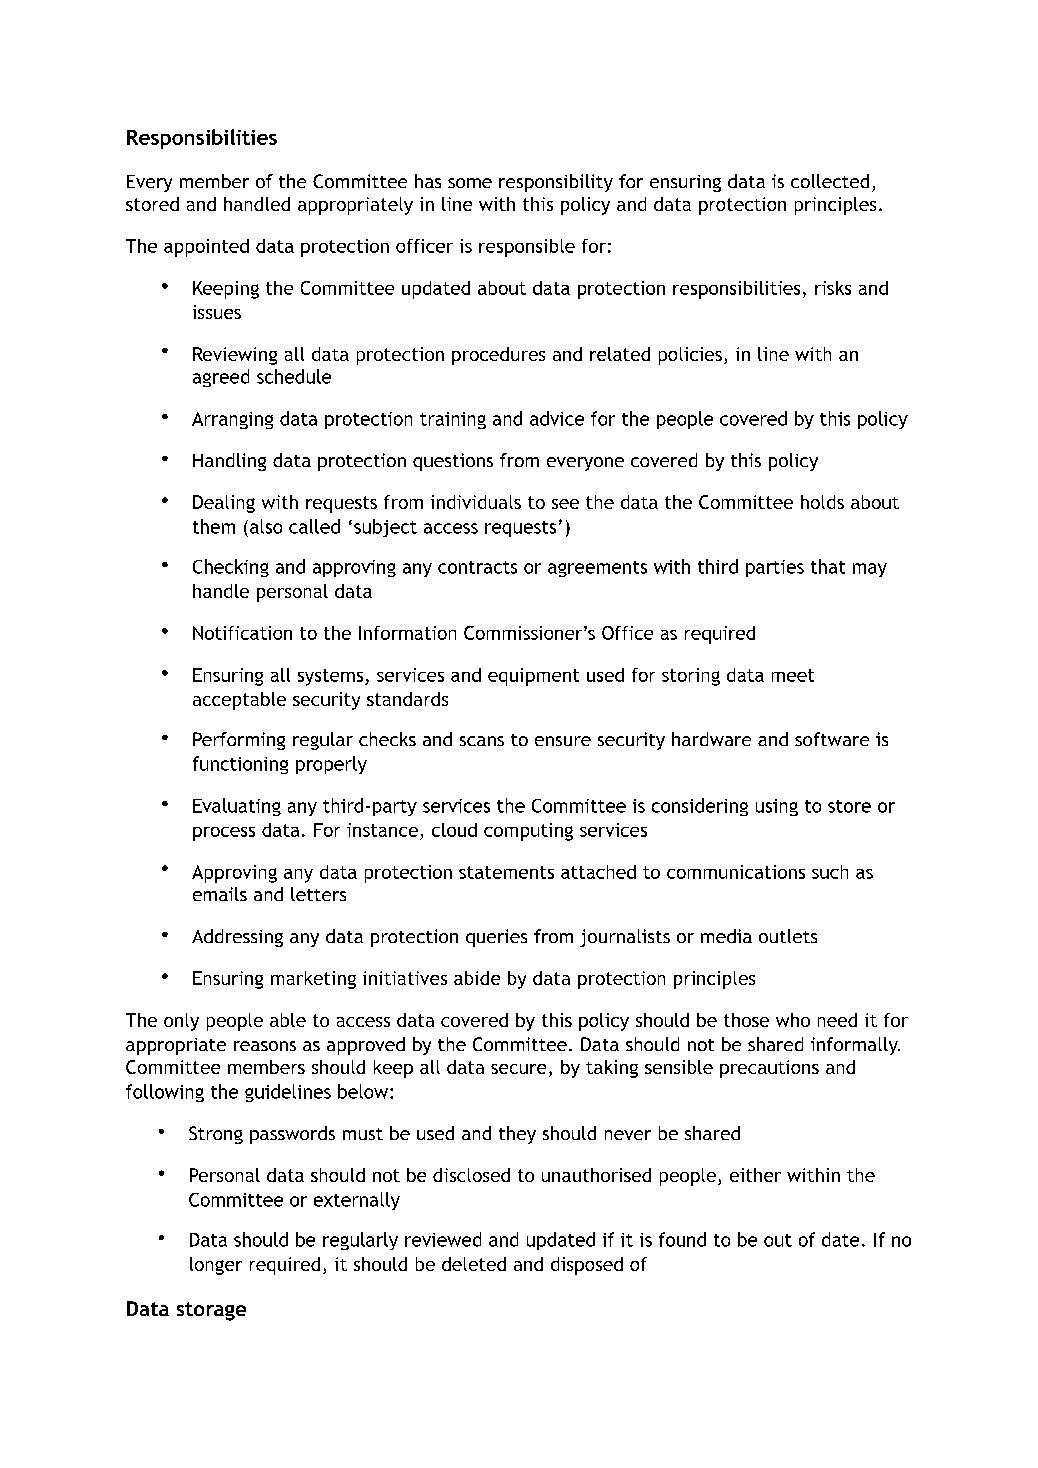 This screenshot has width=1038, height=1468. What do you see at coordinates (830, 181) in the screenshot?
I see `collected` at bounding box center [830, 181].
